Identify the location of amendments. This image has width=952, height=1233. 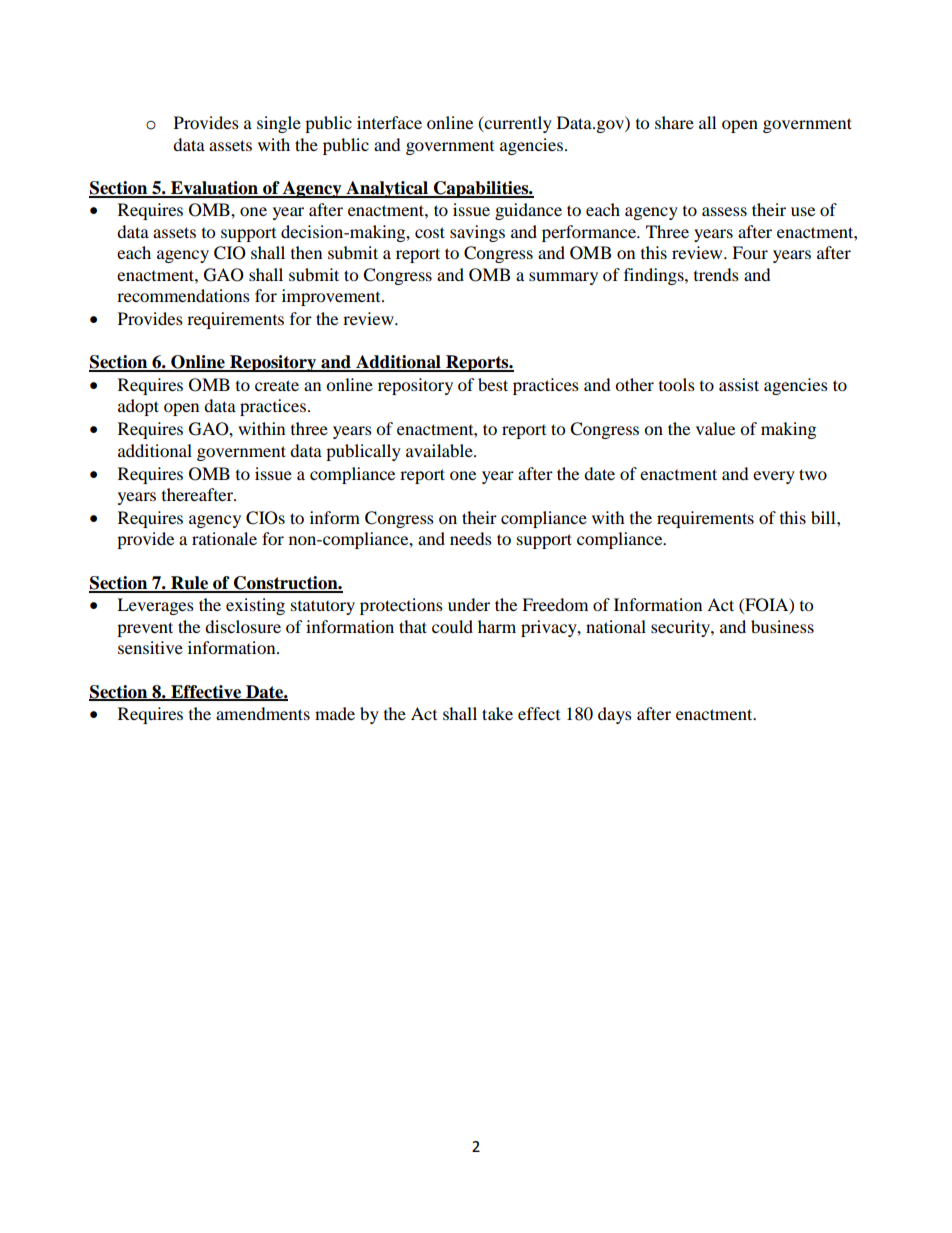
(263, 713).
